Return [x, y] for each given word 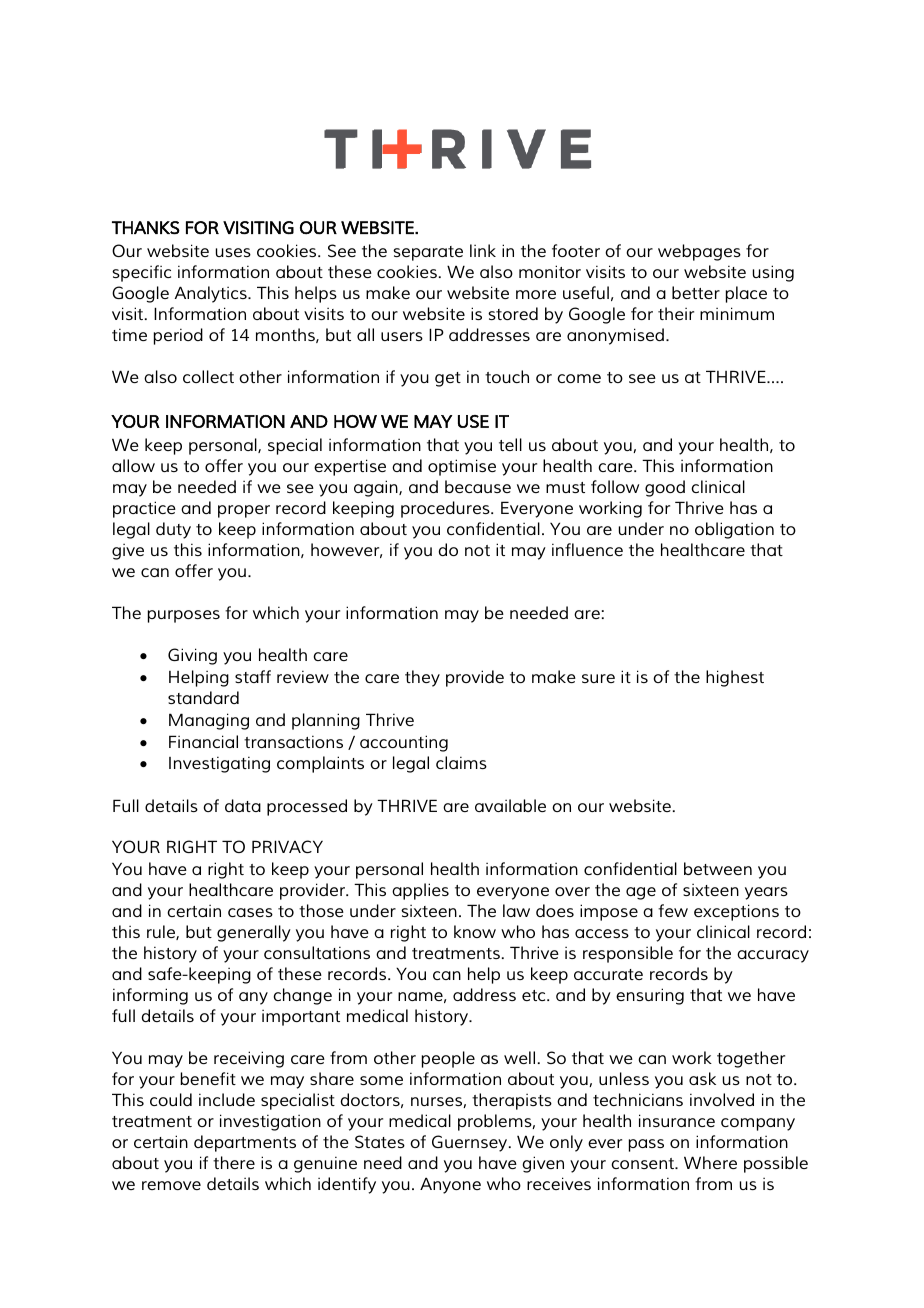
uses [233, 252]
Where [710, 1162]
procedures [446, 509]
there [234, 1162]
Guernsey [471, 1143]
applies [420, 891]
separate [428, 253]
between [718, 868]
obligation [734, 530]
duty [173, 530]
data [243, 805]
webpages [699, 252]
